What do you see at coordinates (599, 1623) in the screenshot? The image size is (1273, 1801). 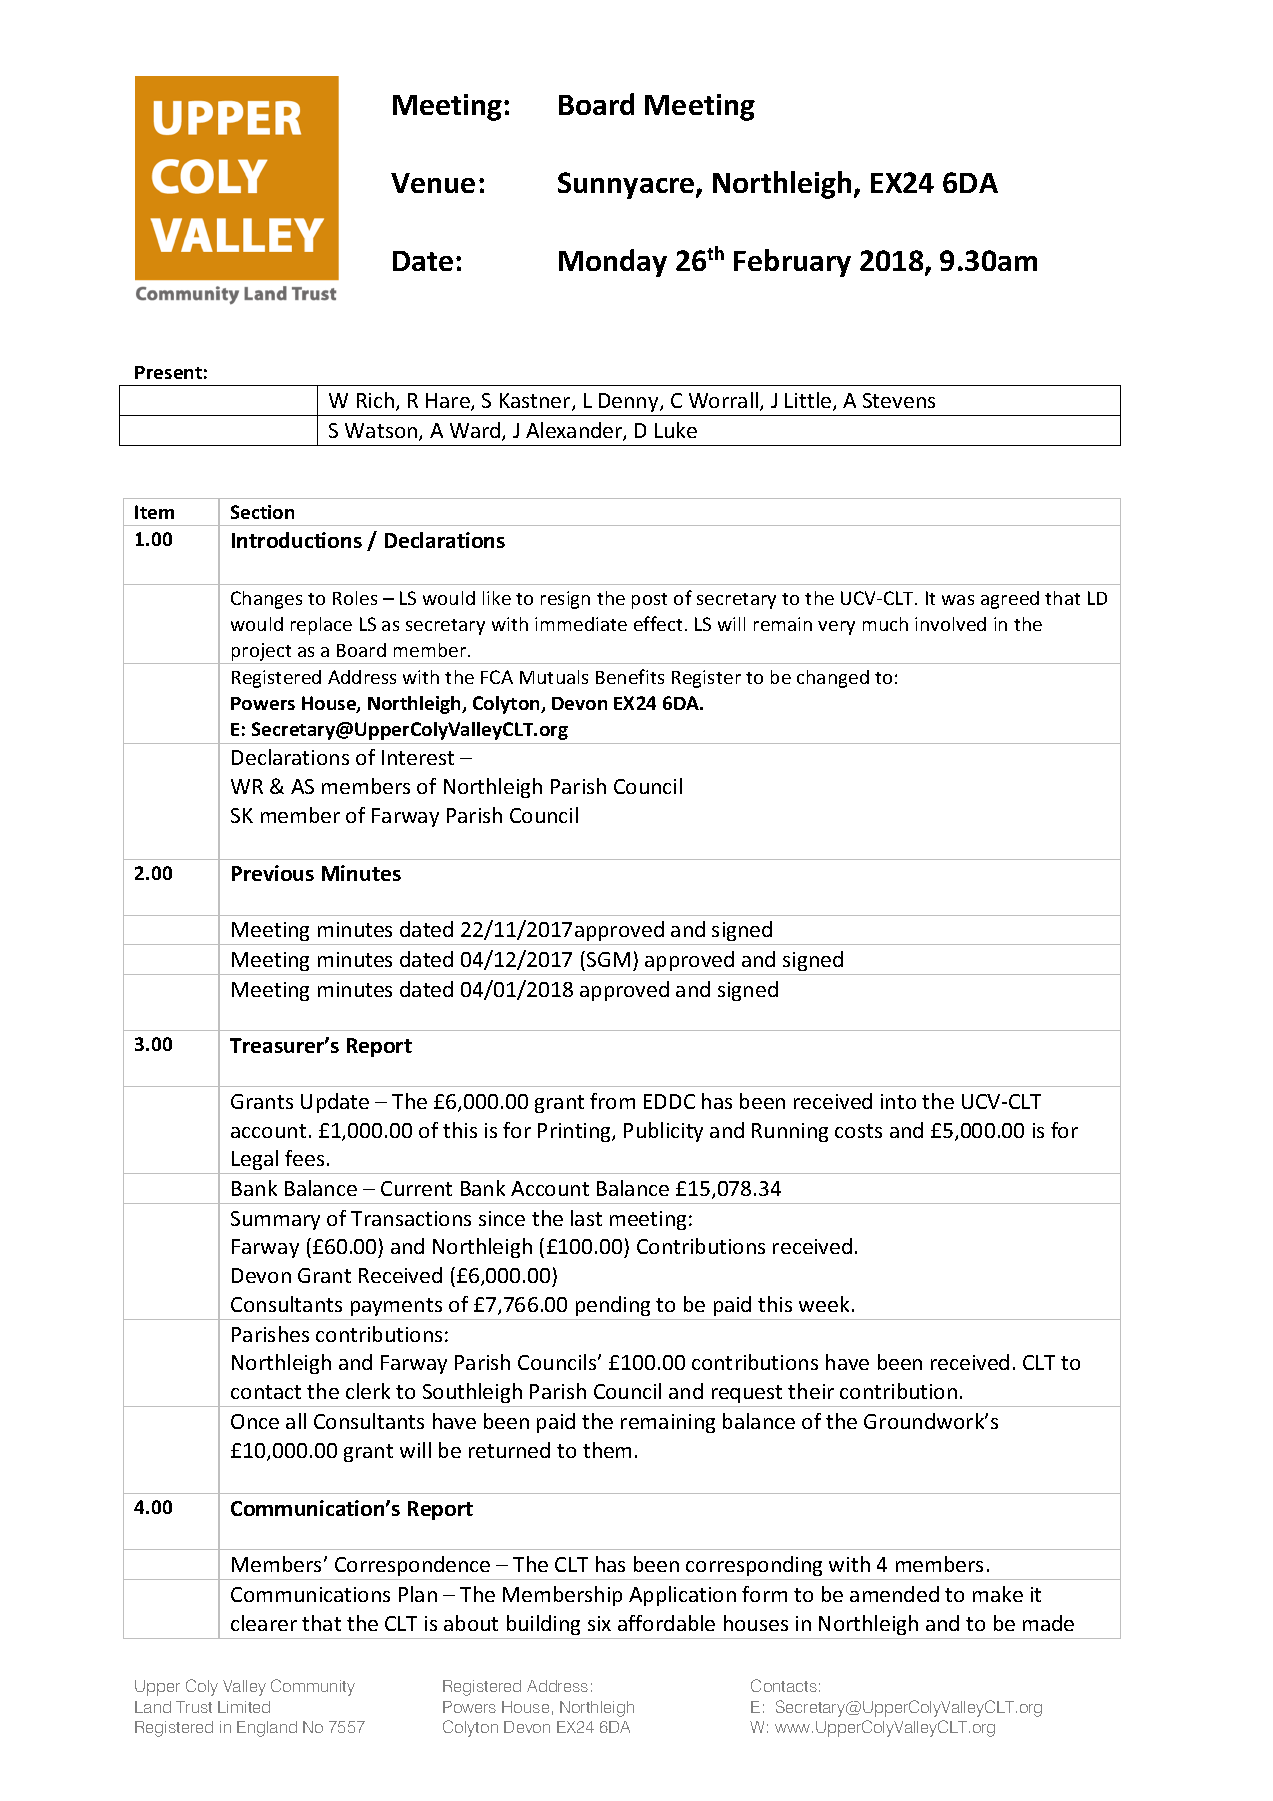 I see `six` at bounding box center [599, 1623].
